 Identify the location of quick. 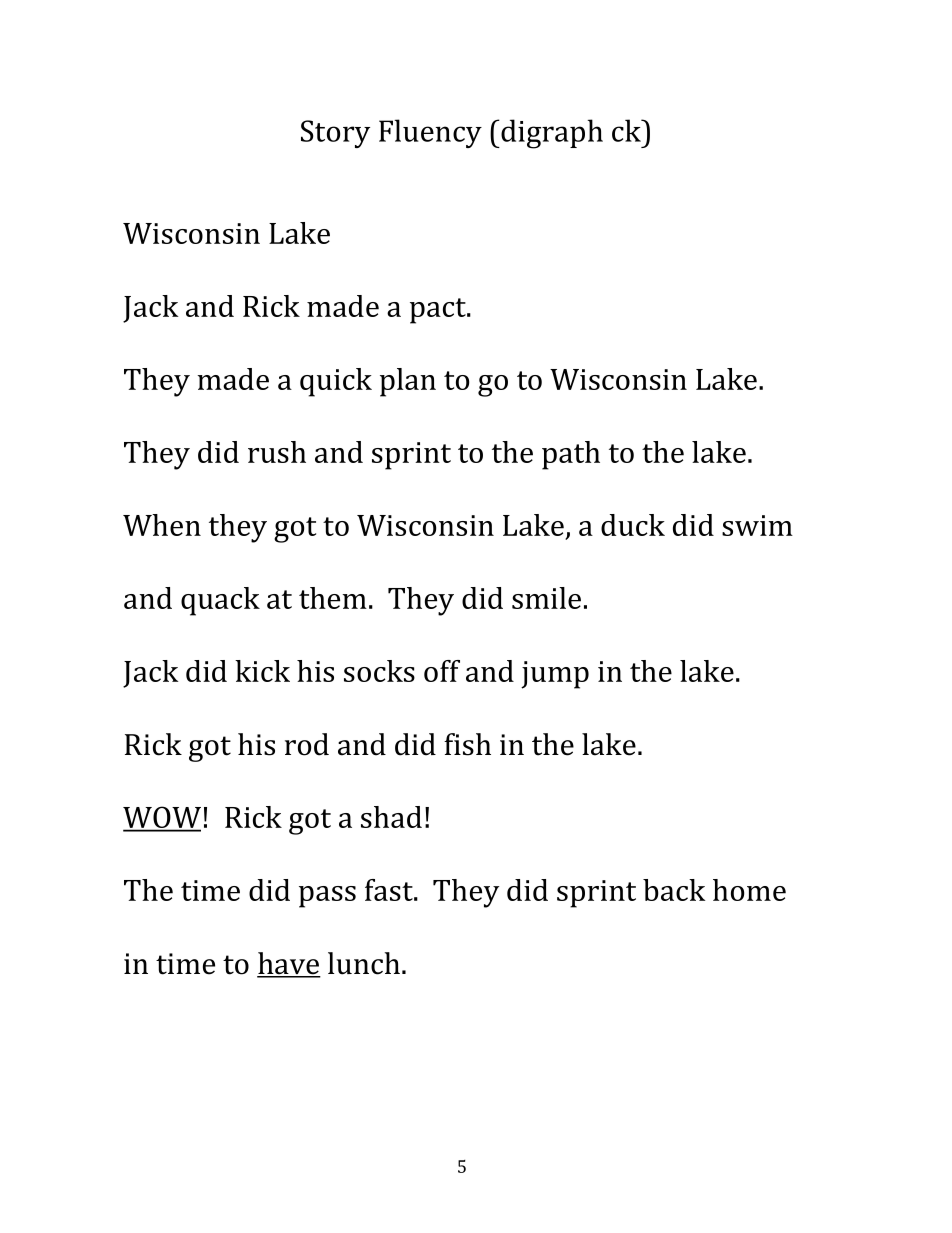
(336, 382).
